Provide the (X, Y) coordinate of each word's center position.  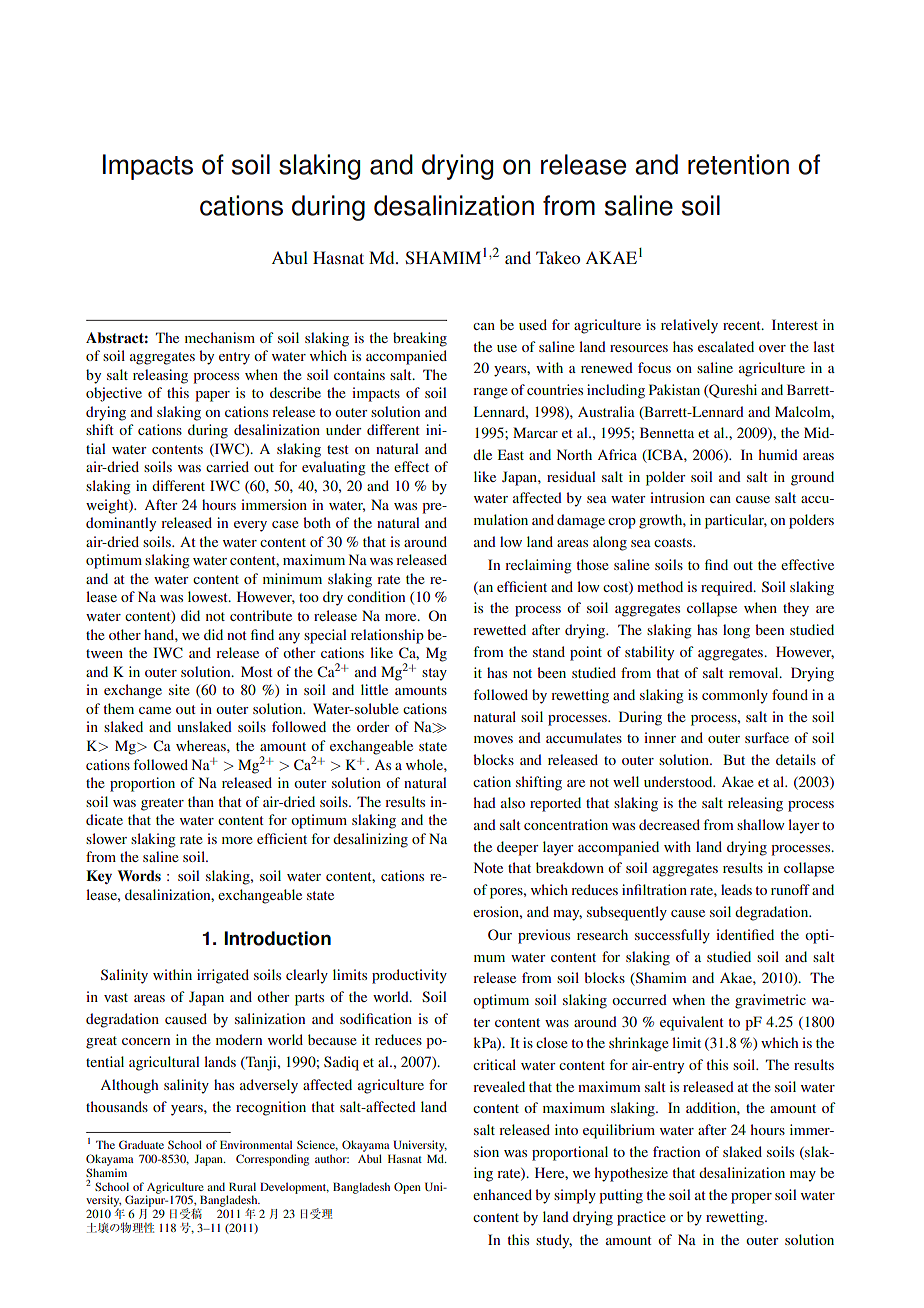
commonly (735, 696)
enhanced (502, 1194)
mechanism (220, 337)
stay (434, 674)
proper (751, 1198)
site (179, 689)
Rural (242, 1186)
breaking (420, 339)
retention (738, 164)
